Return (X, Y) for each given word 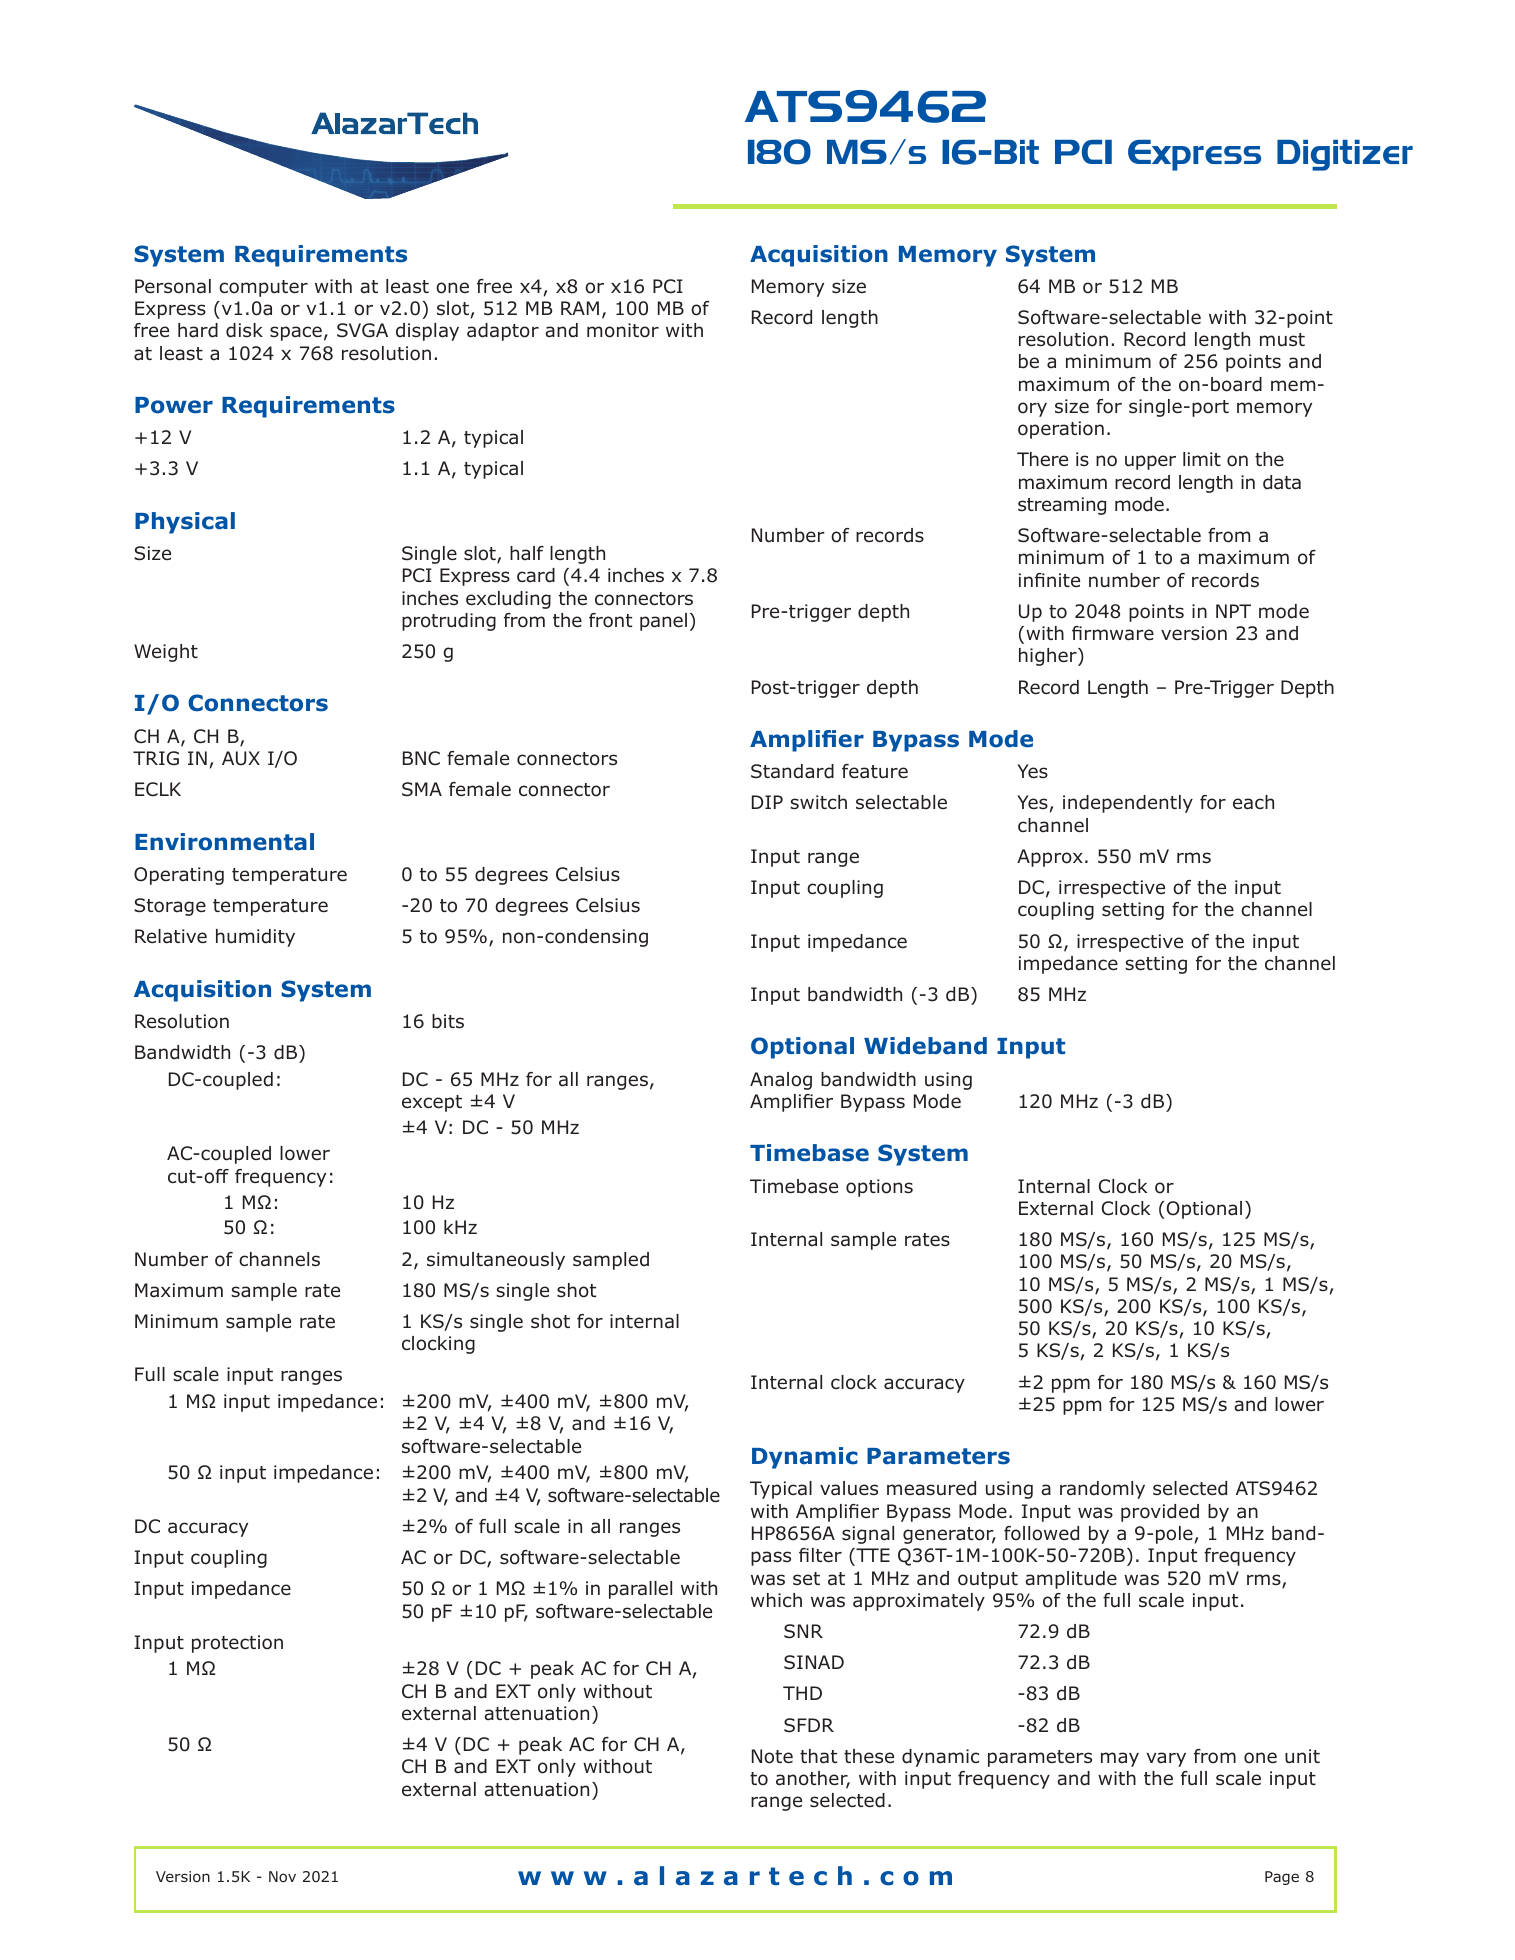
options (879, 1188)
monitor (623, 330)
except (432, 1103)
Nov (282, 1876)
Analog (781, 1081)
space (296, 333)
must (1282, 340)
